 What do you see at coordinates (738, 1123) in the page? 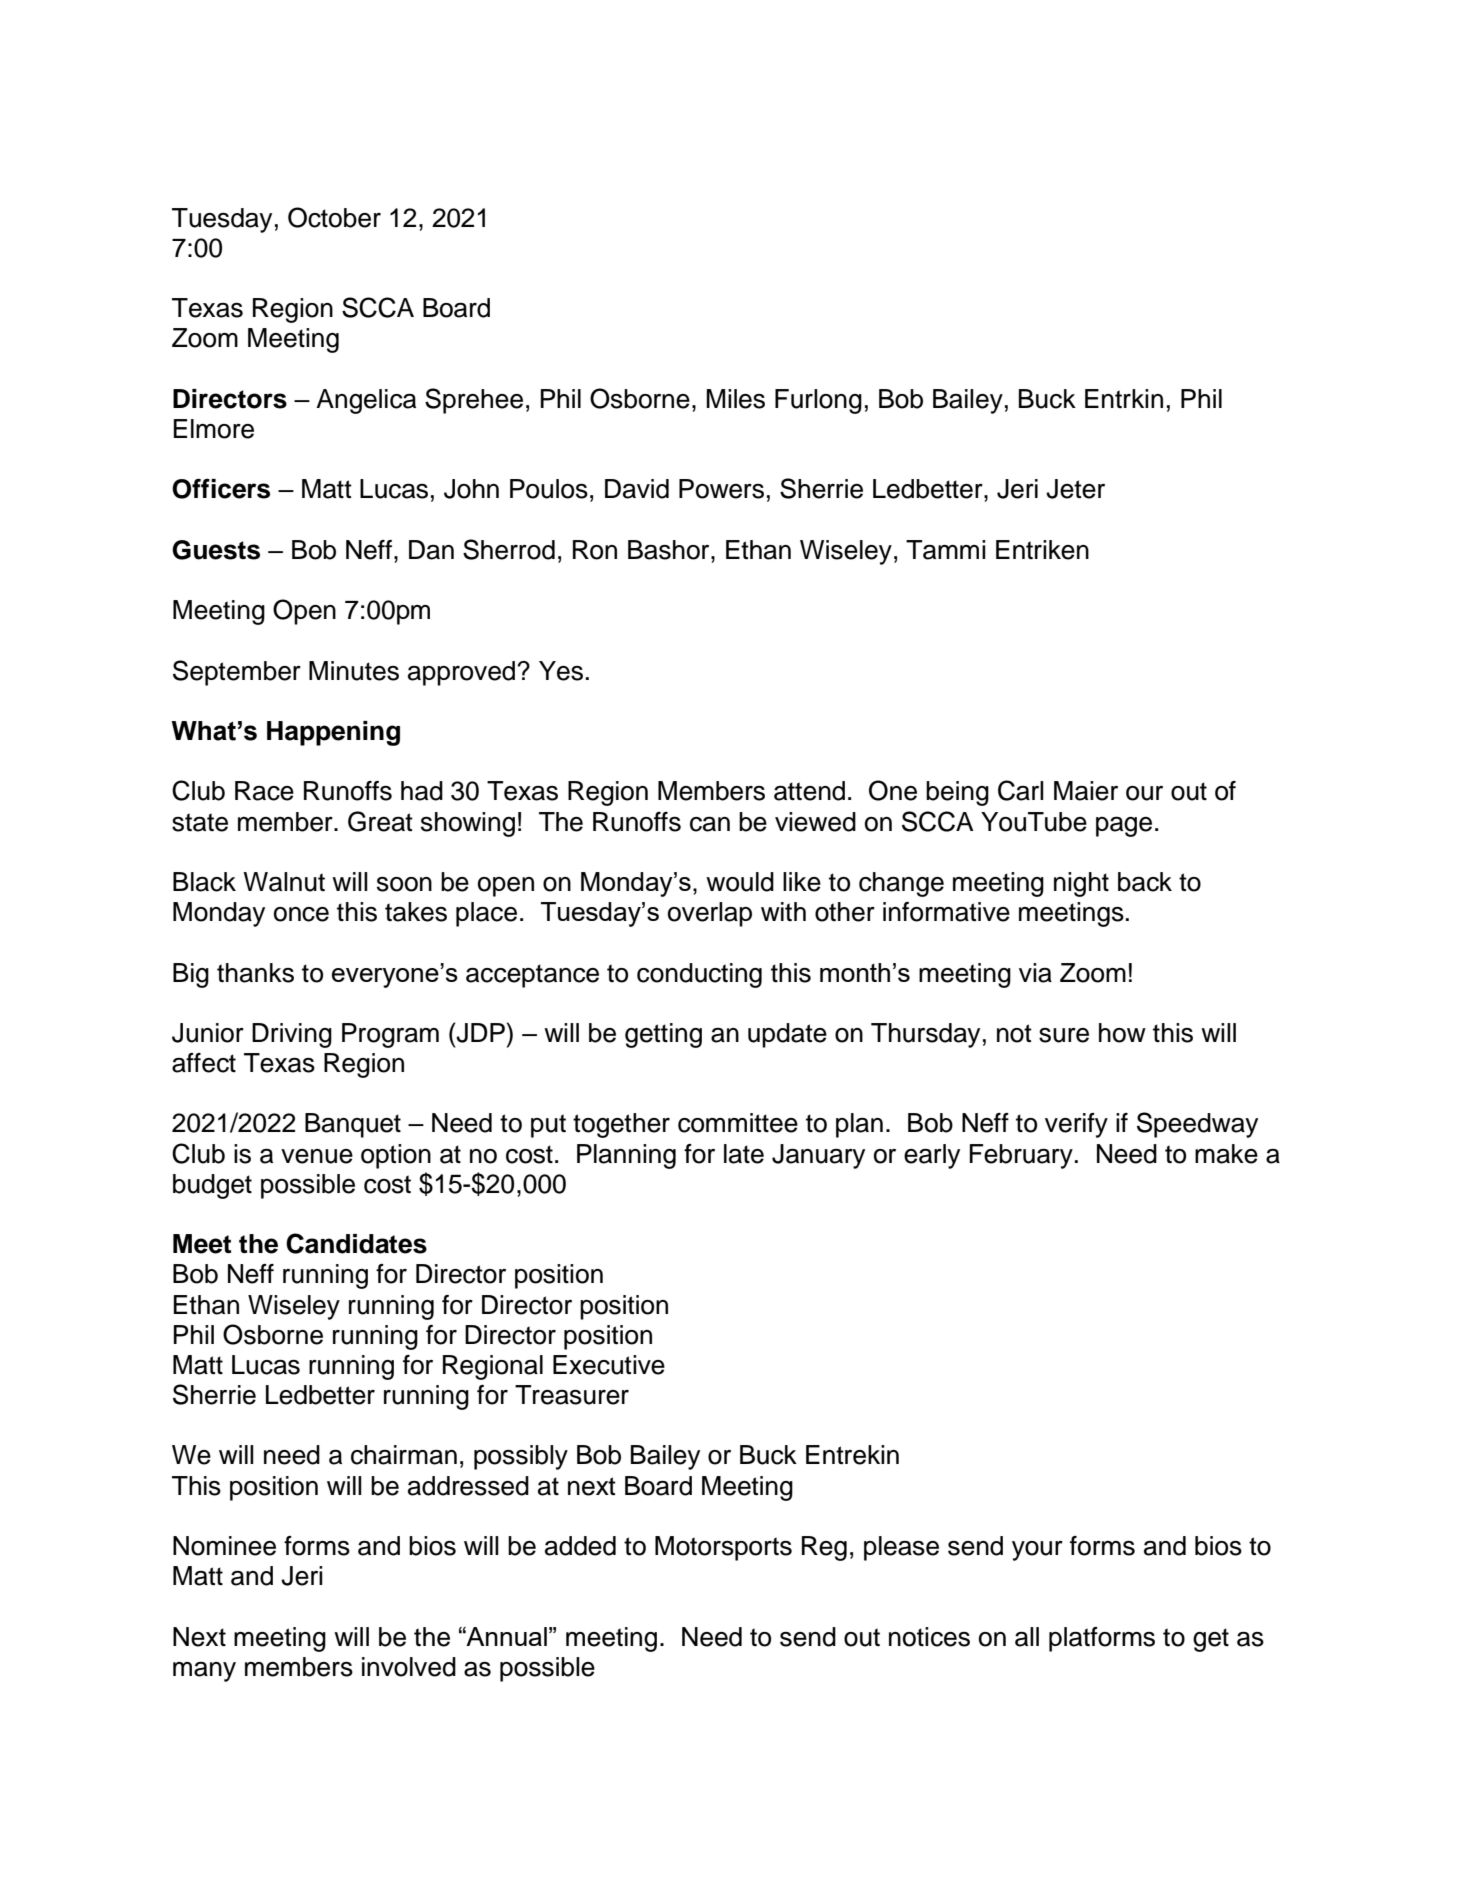
I see `committee` at bounding box center [738, 1123].
